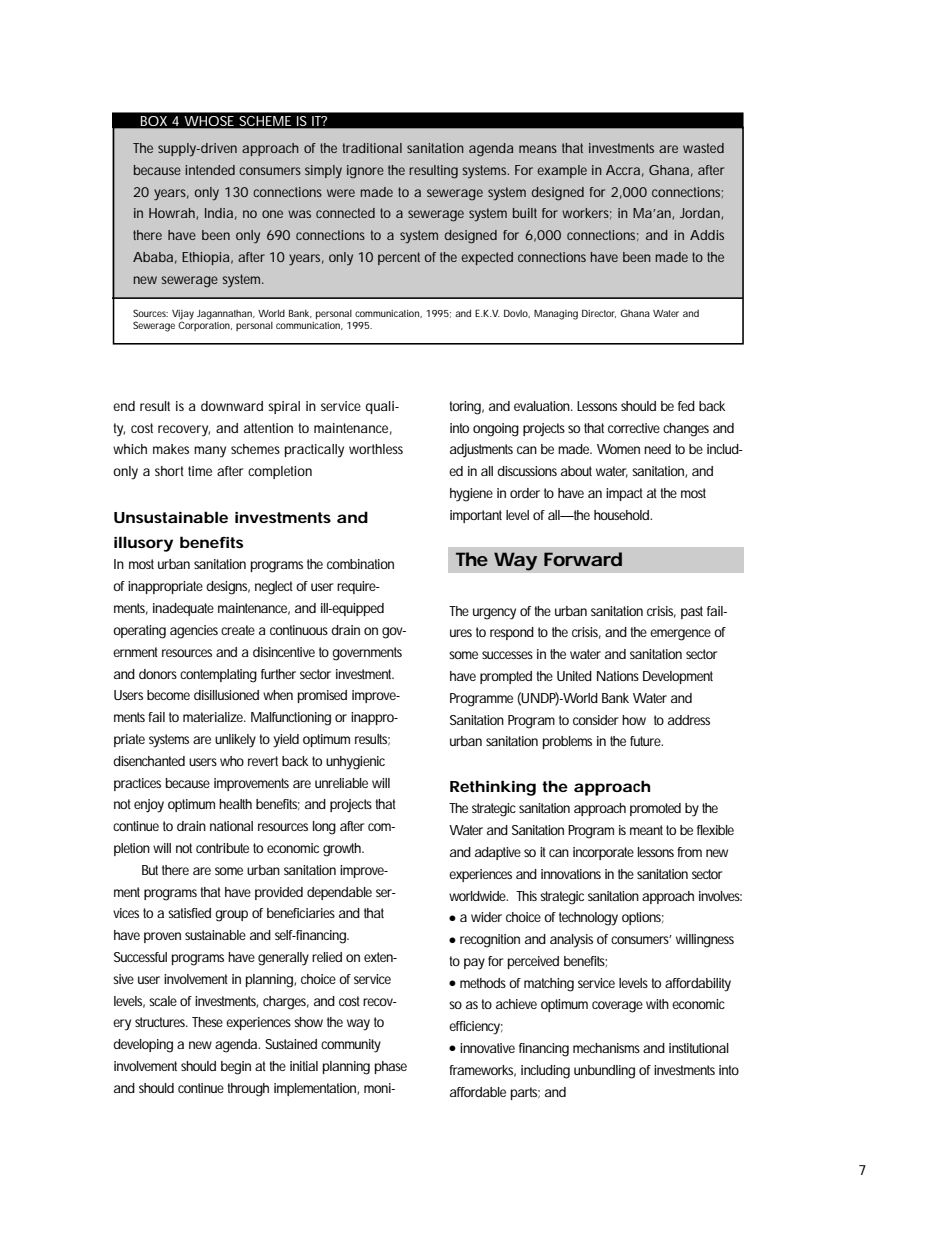  What do you see at coordinates (210, 170) in the document?
I see `intended` at bounding box center [210, 170].
